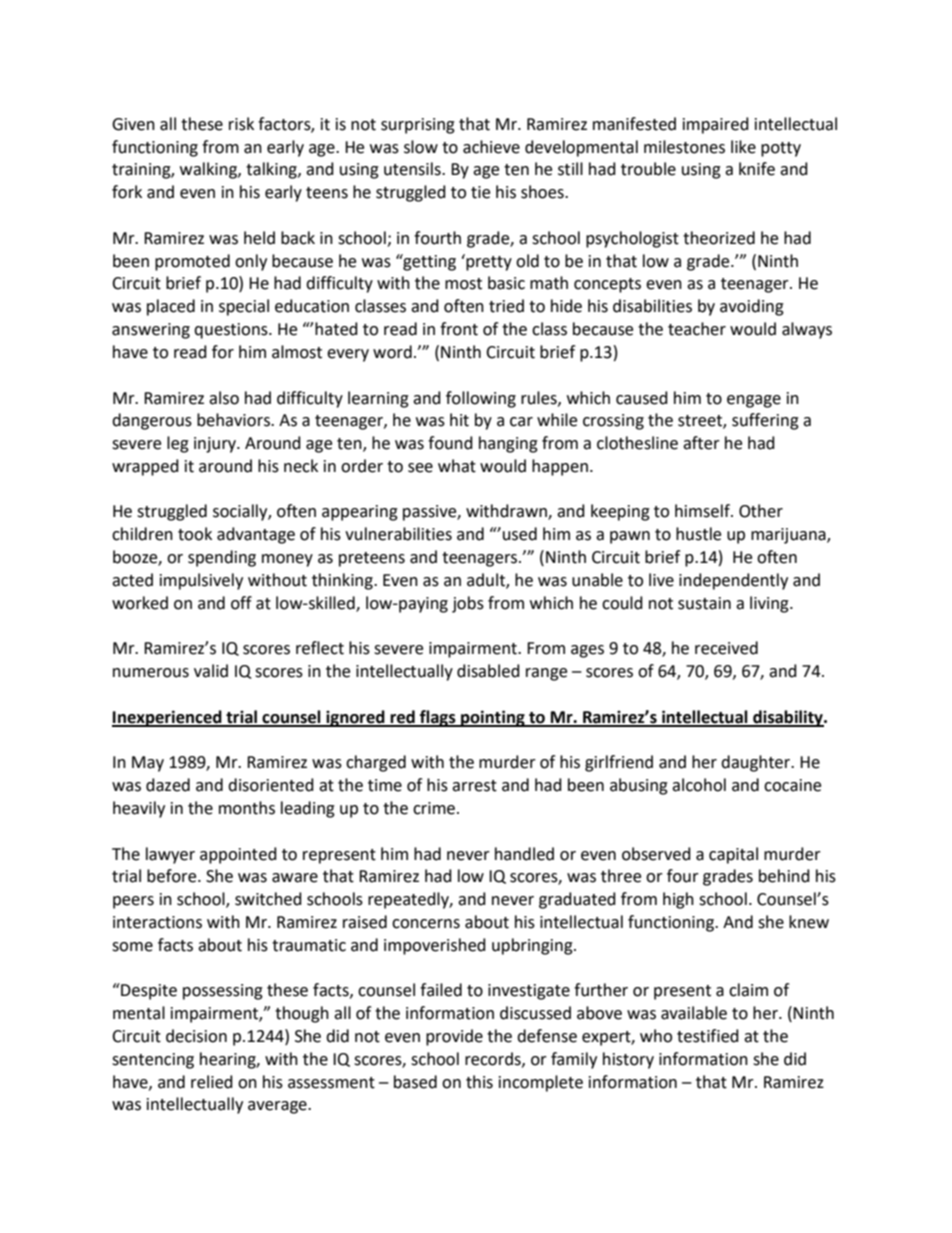  What do you see at coordinates (708, 1036) in the document?
I see `testified` at bounding box center [708, 1036].
